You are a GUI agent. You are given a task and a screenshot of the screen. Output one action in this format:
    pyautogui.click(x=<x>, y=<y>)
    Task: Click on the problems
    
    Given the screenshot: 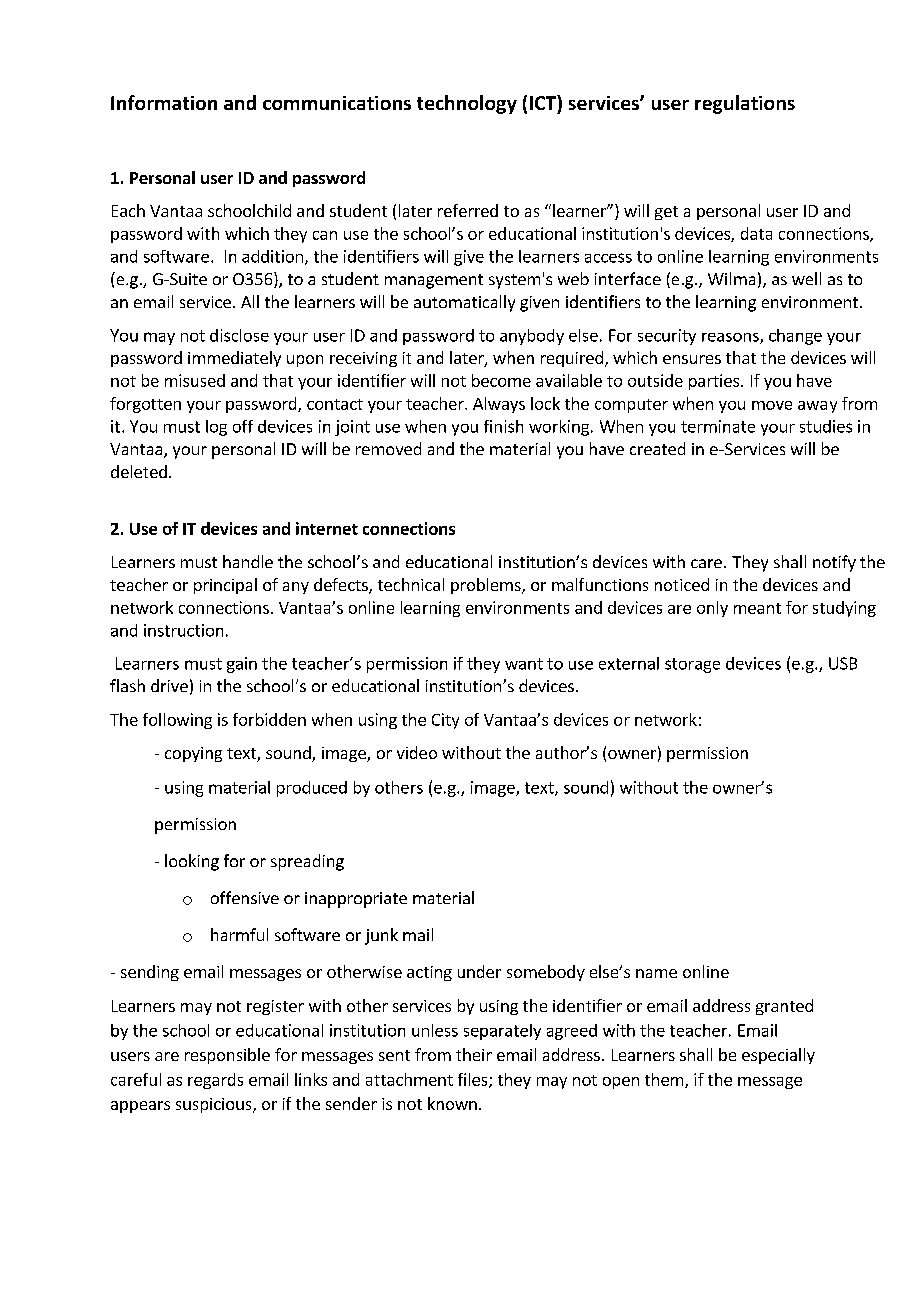 What is the action you would take?
    pyautogui.click(x=487, y=586)
